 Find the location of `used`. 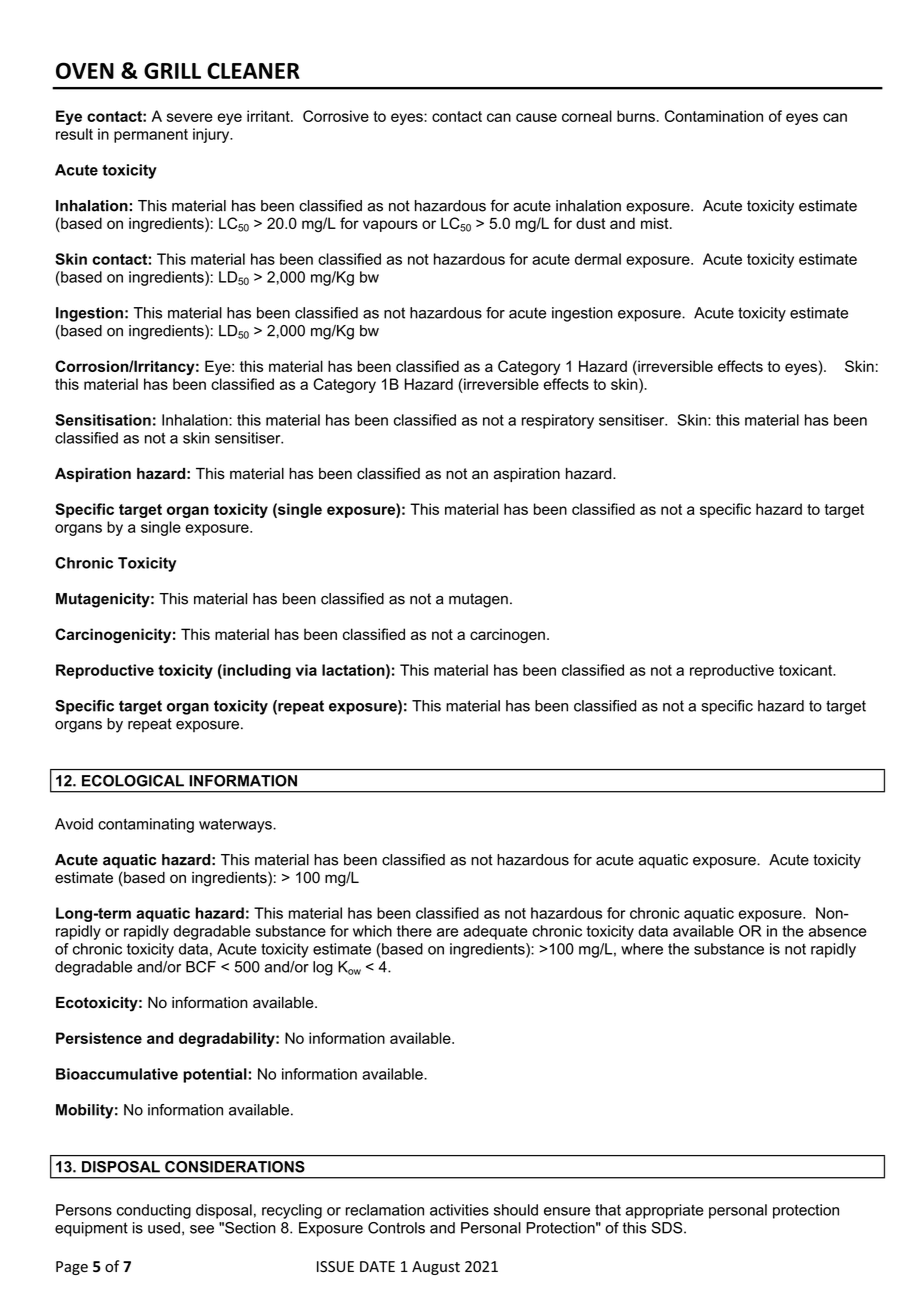

used is located at coordinates (164, 1228).
